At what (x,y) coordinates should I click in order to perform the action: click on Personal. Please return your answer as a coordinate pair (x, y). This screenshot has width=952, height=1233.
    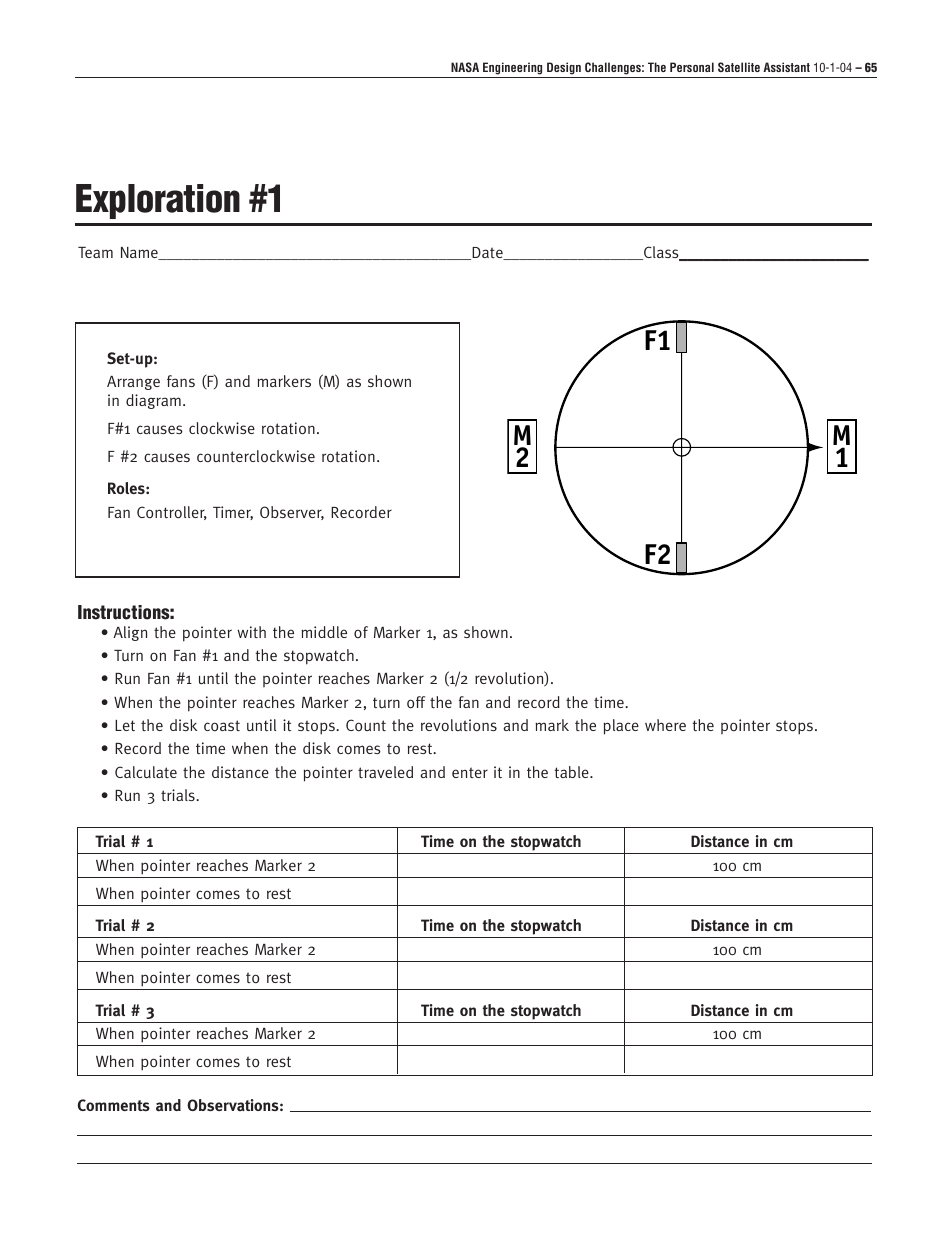
    Looking at the image, I should click on (692, 67).
